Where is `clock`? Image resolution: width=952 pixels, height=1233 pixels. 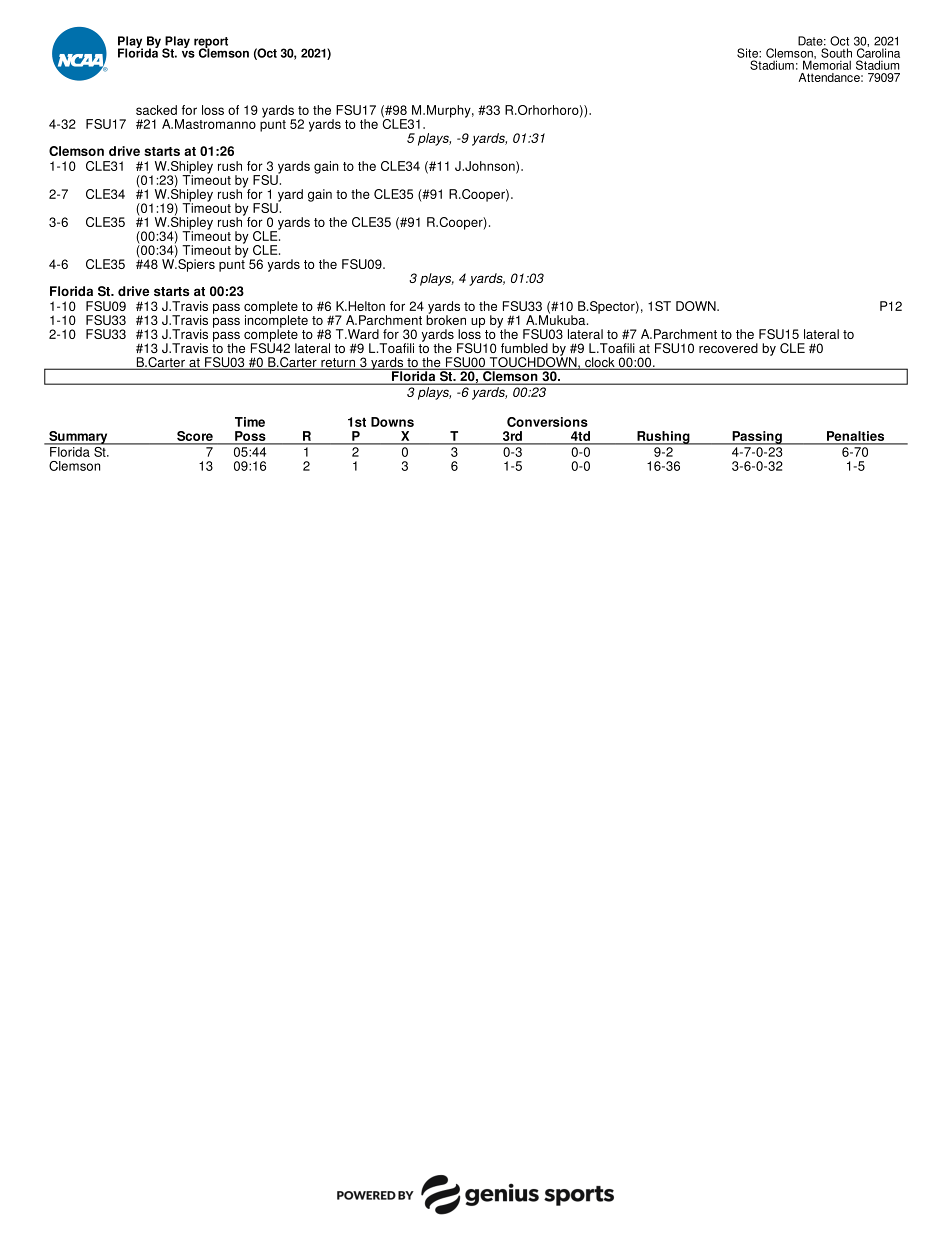
clock is located at coordinates (600, 363).
